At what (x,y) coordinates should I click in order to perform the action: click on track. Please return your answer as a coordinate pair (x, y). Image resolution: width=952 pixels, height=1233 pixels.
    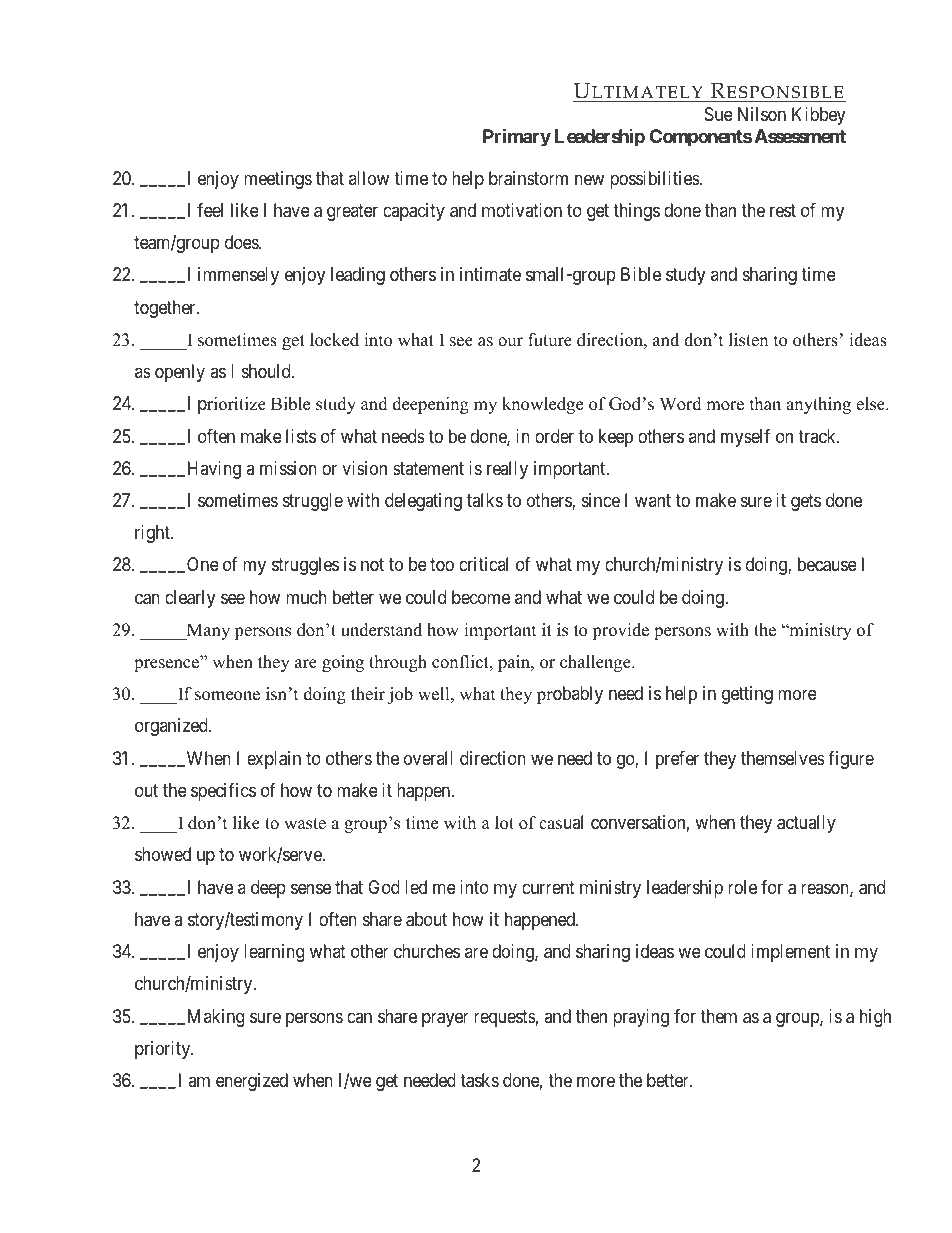
    Looking at the image, I should click on (818, 436).
